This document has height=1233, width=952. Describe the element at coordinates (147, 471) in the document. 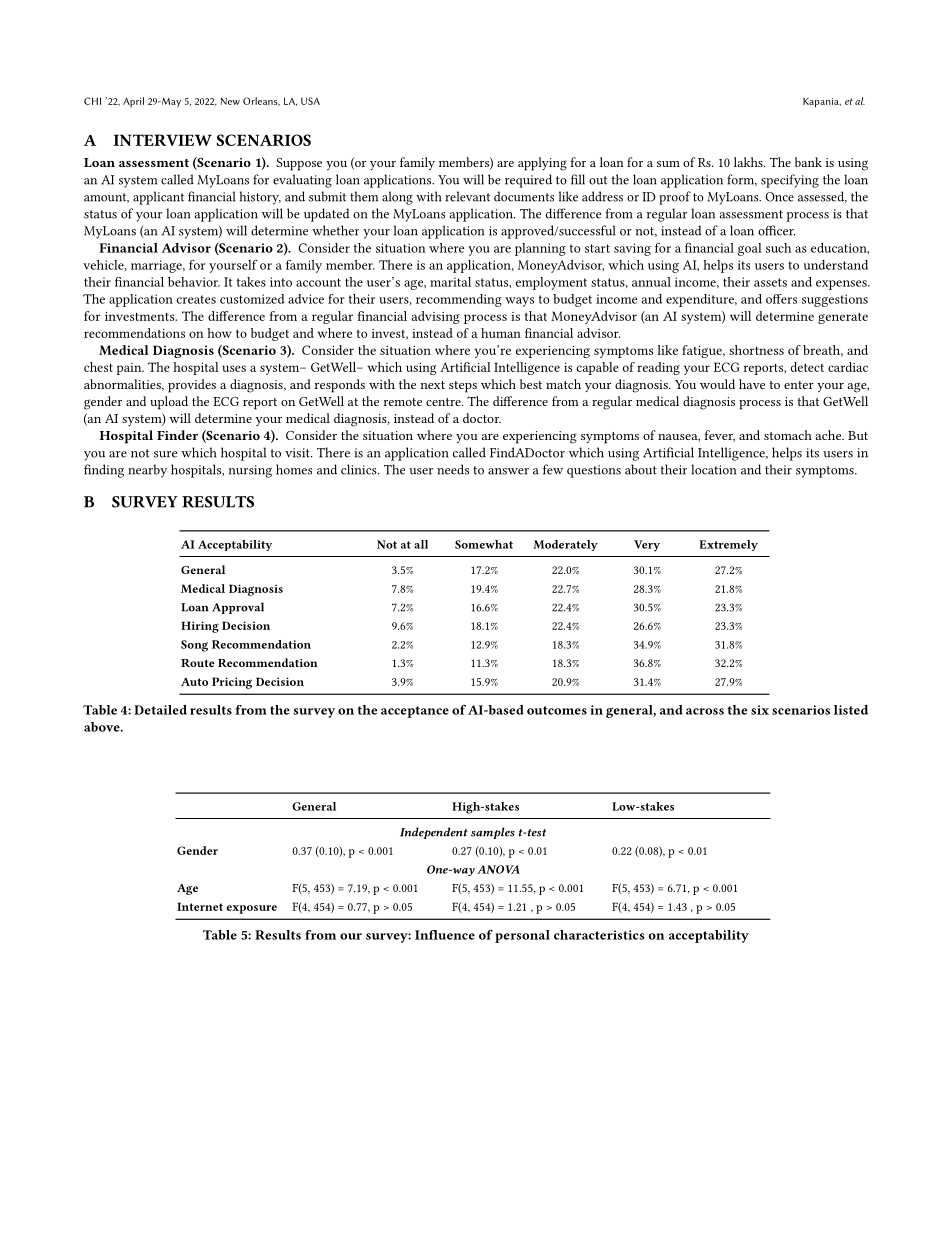

I see `nearby` at that location.
